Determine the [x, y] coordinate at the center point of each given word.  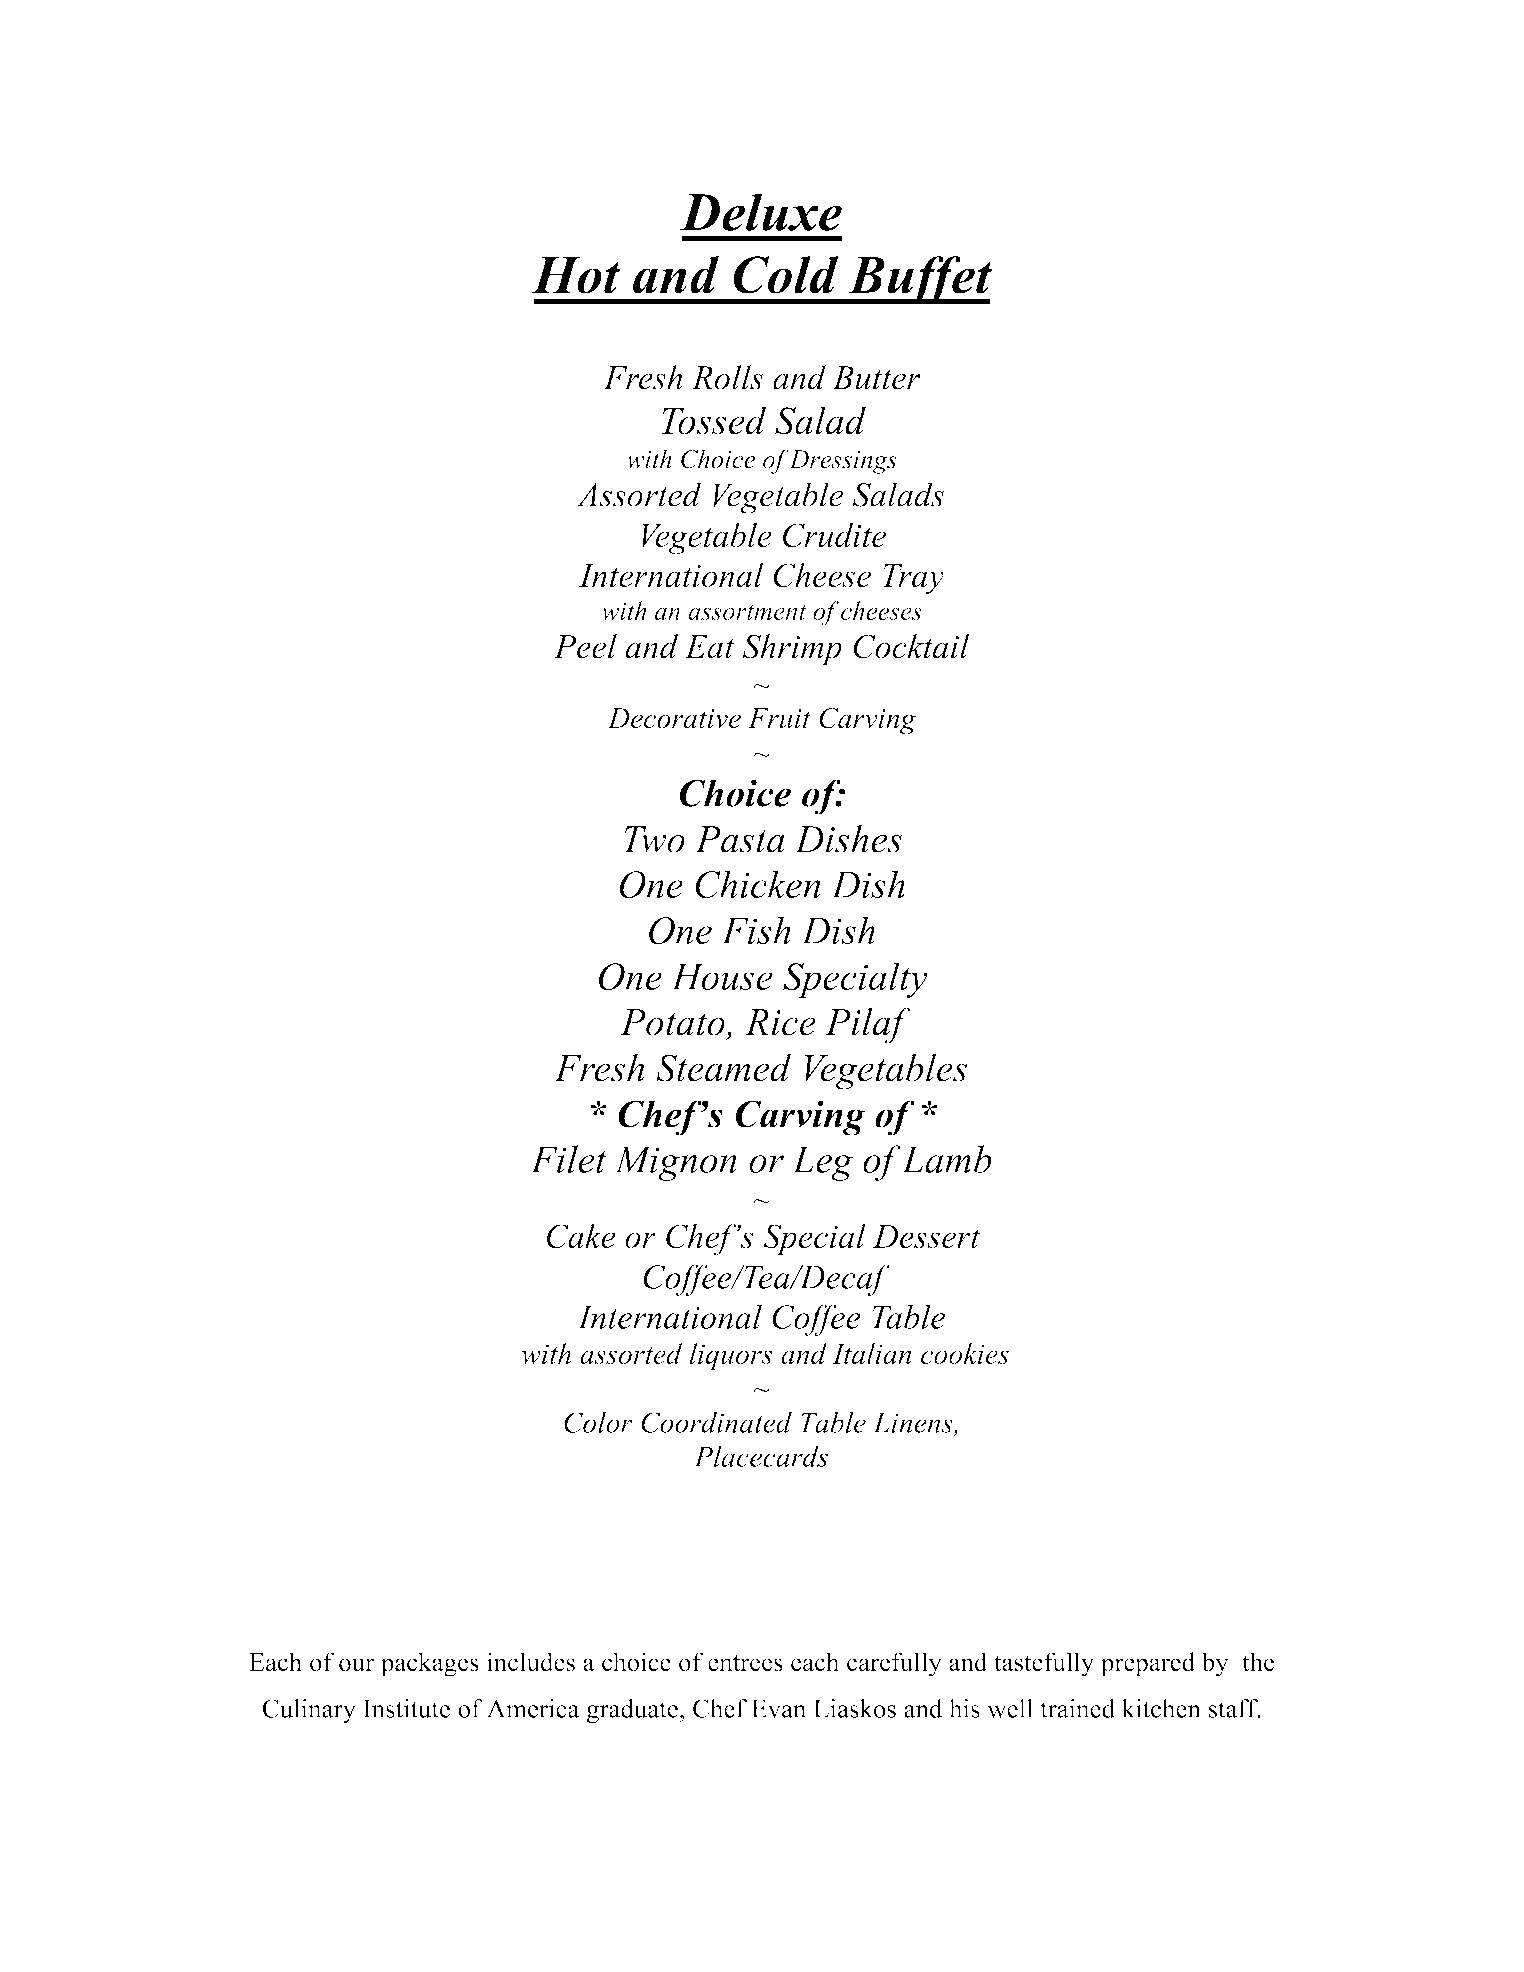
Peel [585, 646]
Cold [786, 275]
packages [430, 1664]
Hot [576, 275]
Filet [568, 1159]
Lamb [946, 1159]
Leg [822, 1163]
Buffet [919, 280]
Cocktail [911, 646]
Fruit [779, 718]
